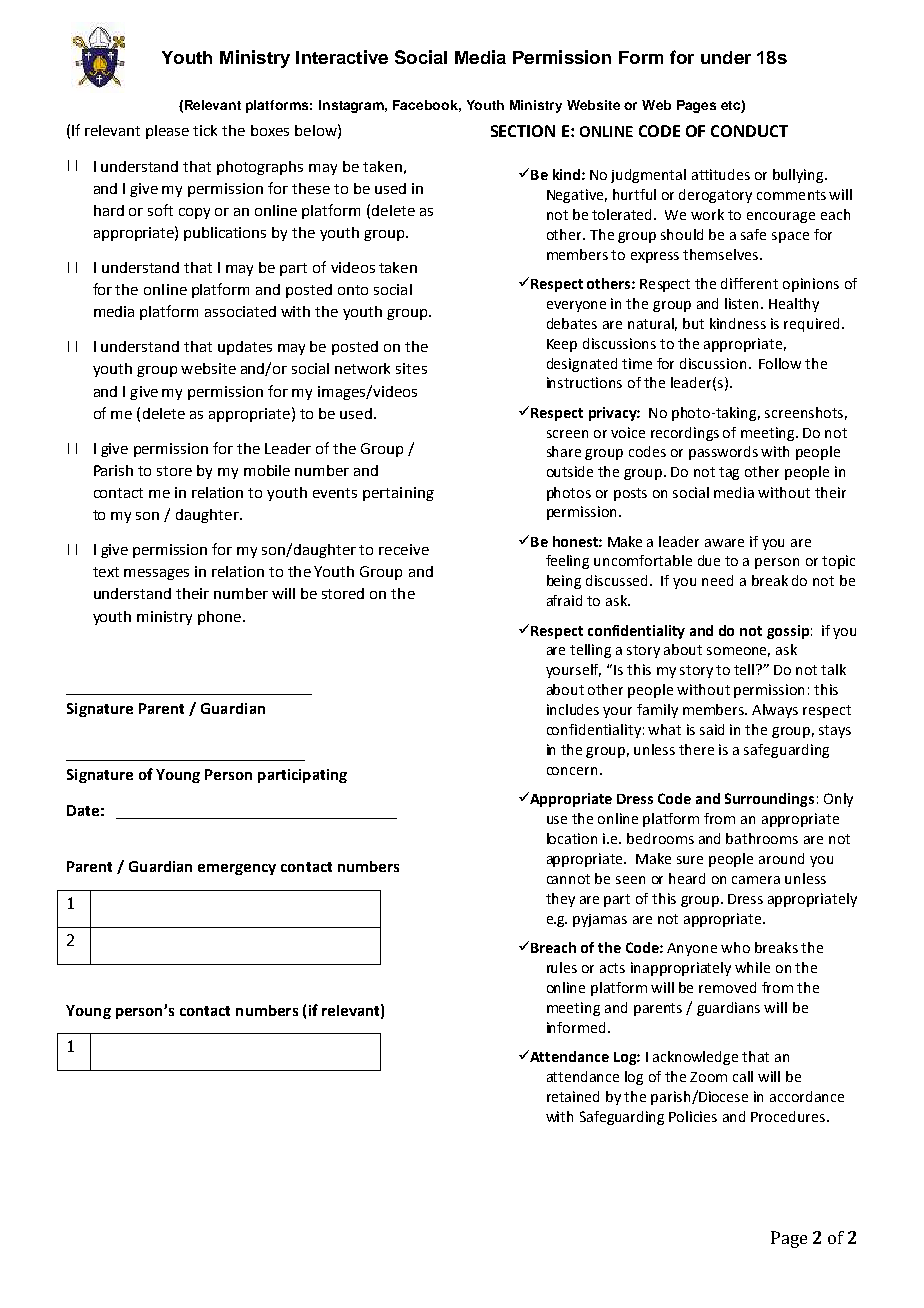  Describe the element at coordinates (717, 580) in the page. I see `need` at that location.
